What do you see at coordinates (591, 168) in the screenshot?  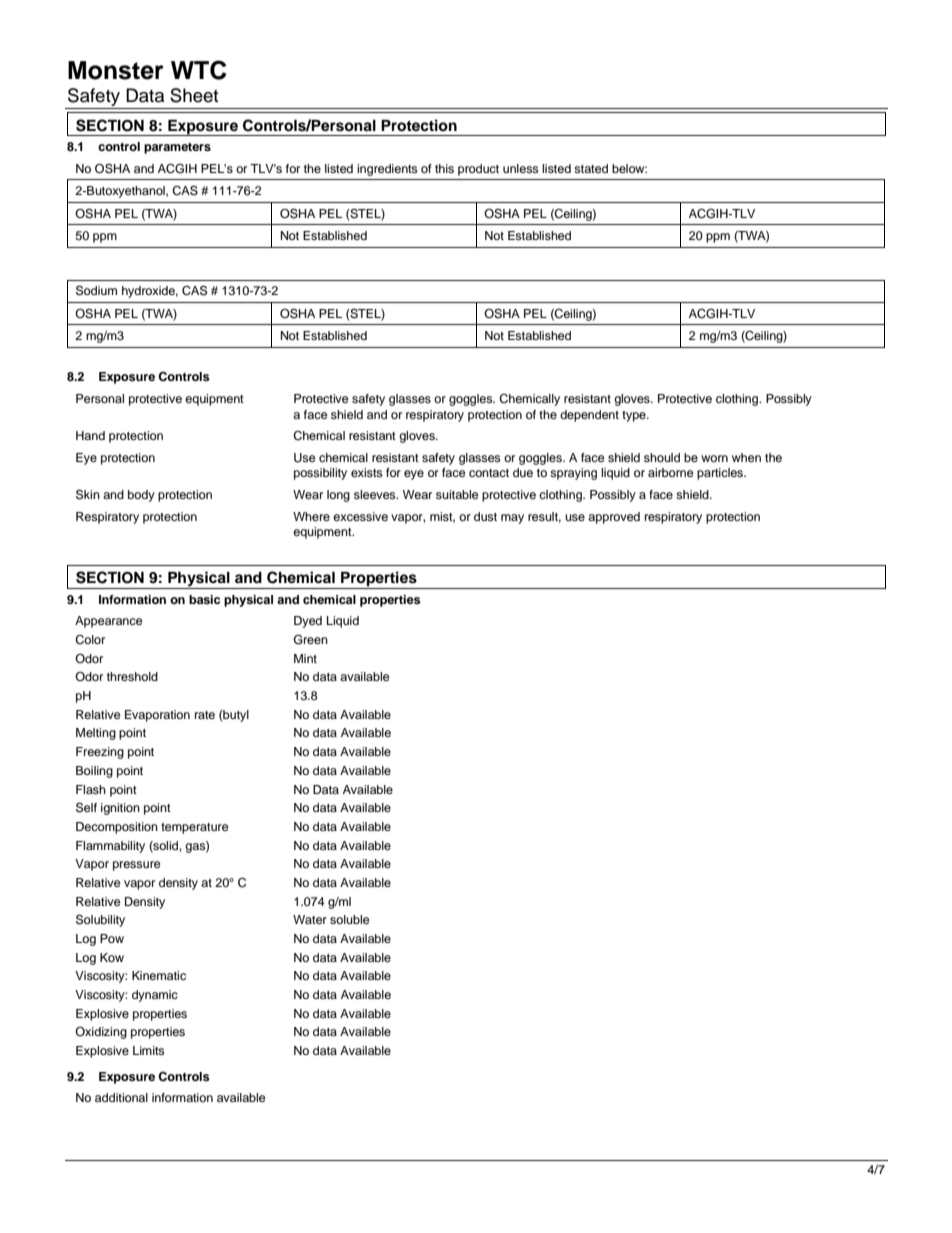 I see `stated` at bounding box center [591, 168].
